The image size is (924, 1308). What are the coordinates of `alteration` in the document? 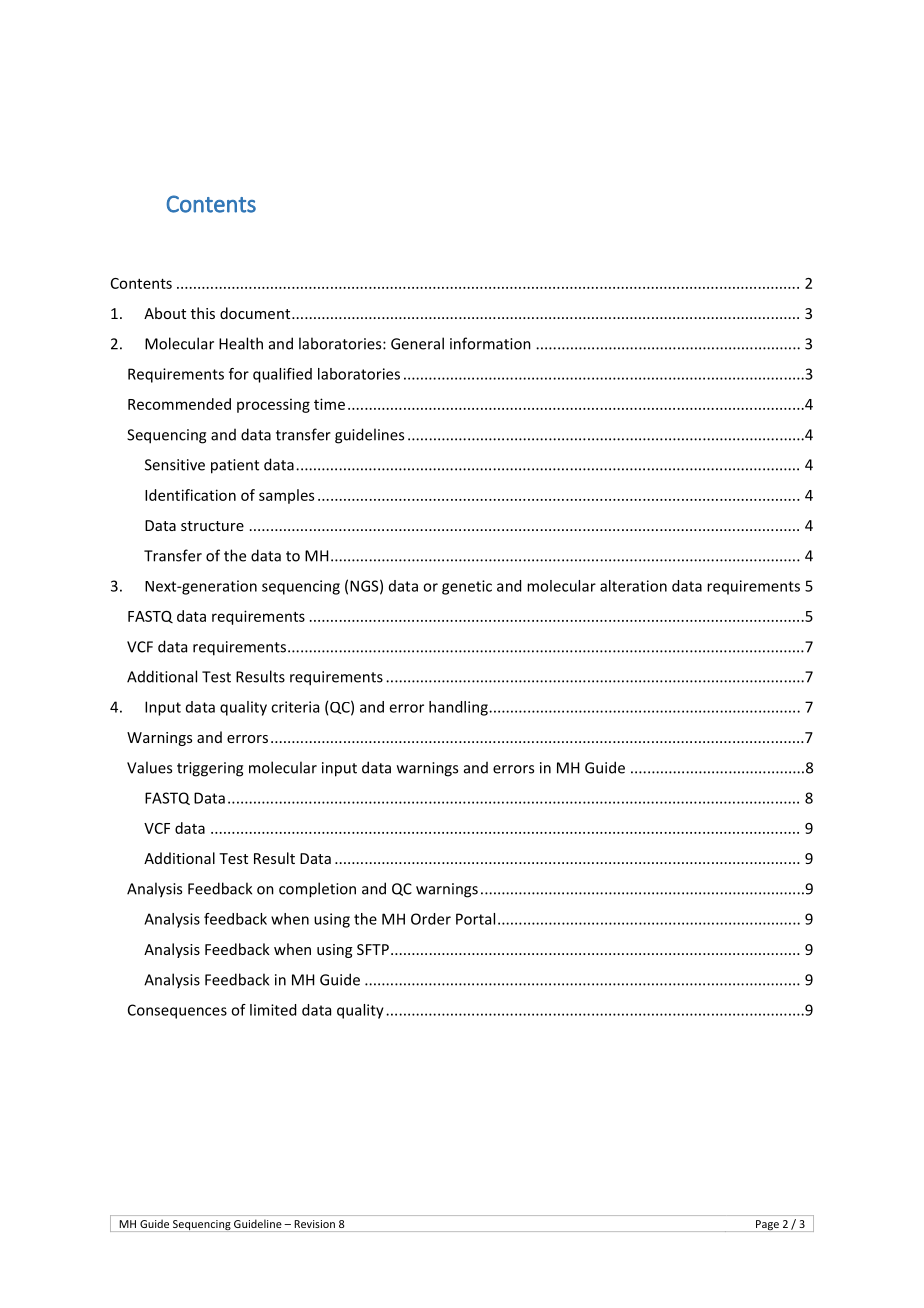 It's located at (633, 586).
